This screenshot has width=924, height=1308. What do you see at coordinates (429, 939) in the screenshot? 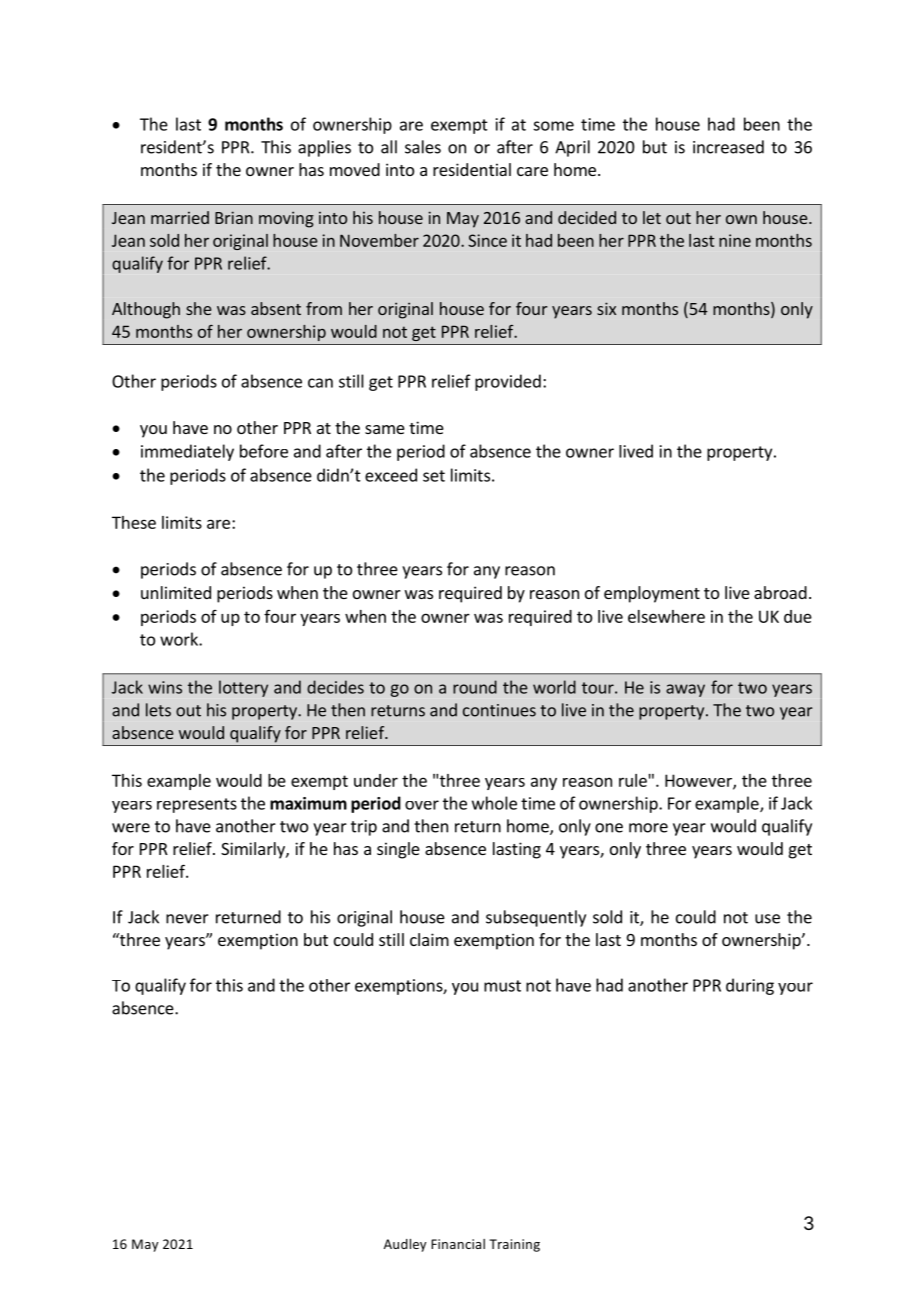
I see `claim` at bounding box center [429, 939].
